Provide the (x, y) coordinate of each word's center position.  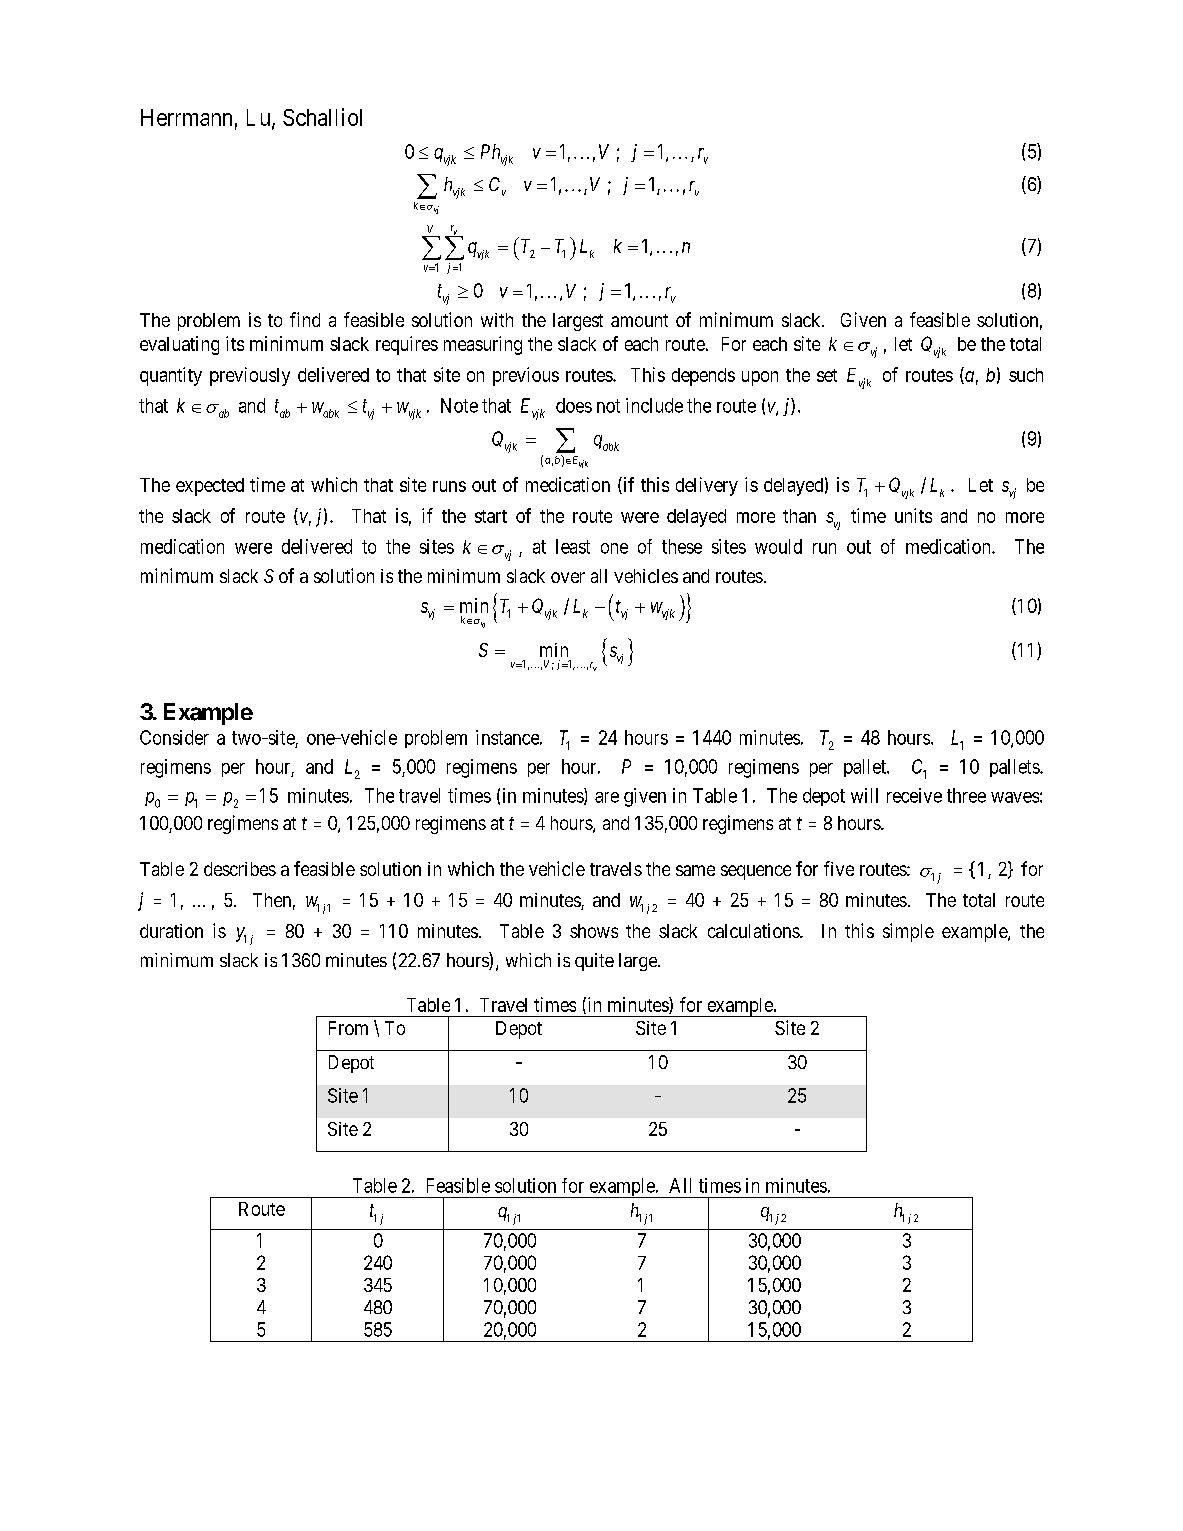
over (568, 577)
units (913, 515)
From (348, 1028)
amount (639, 320)
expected (210, 487)
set (827, 375)
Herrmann (186, 117)
